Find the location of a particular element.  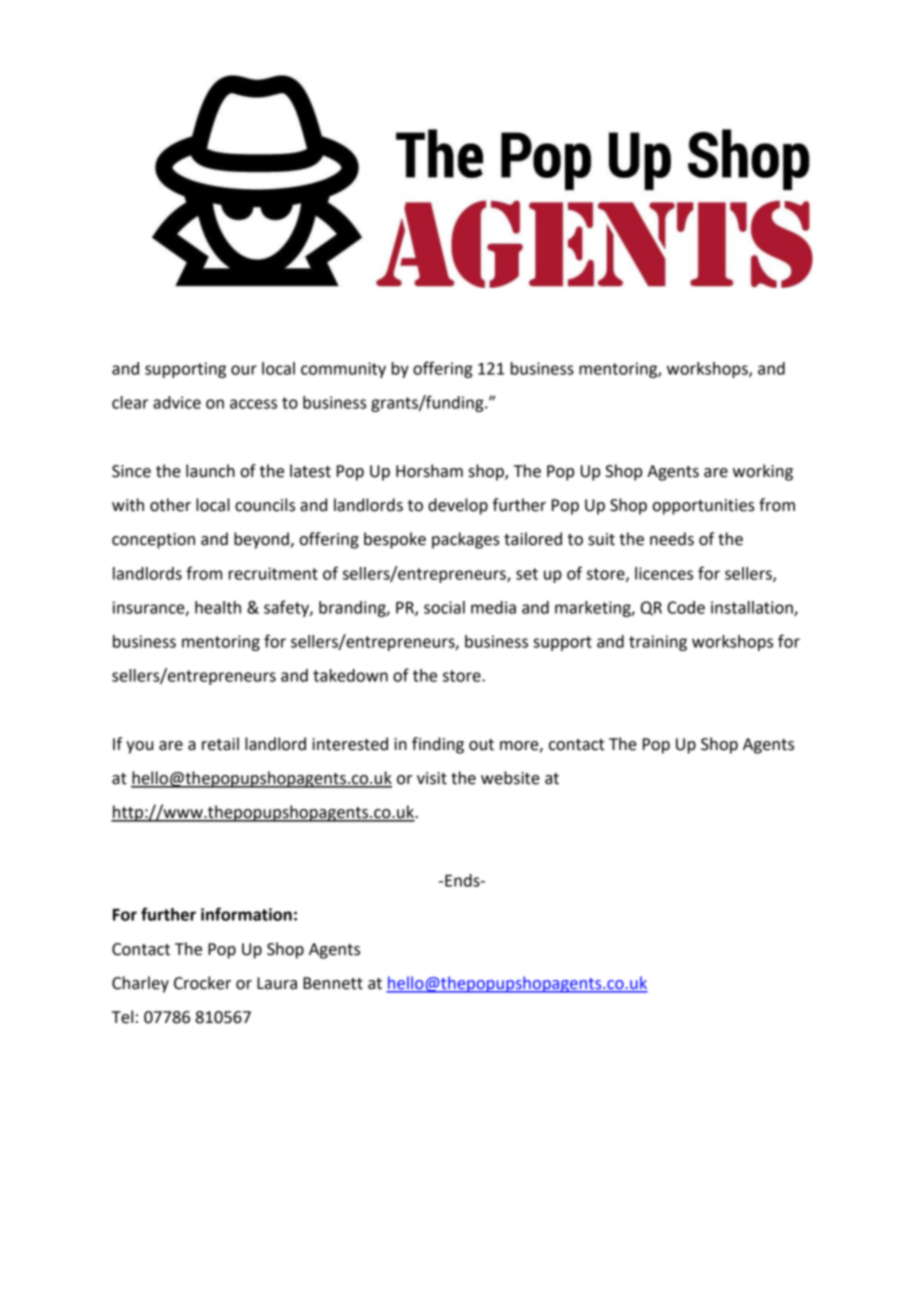

advice is located at coordinates (177, 402).
